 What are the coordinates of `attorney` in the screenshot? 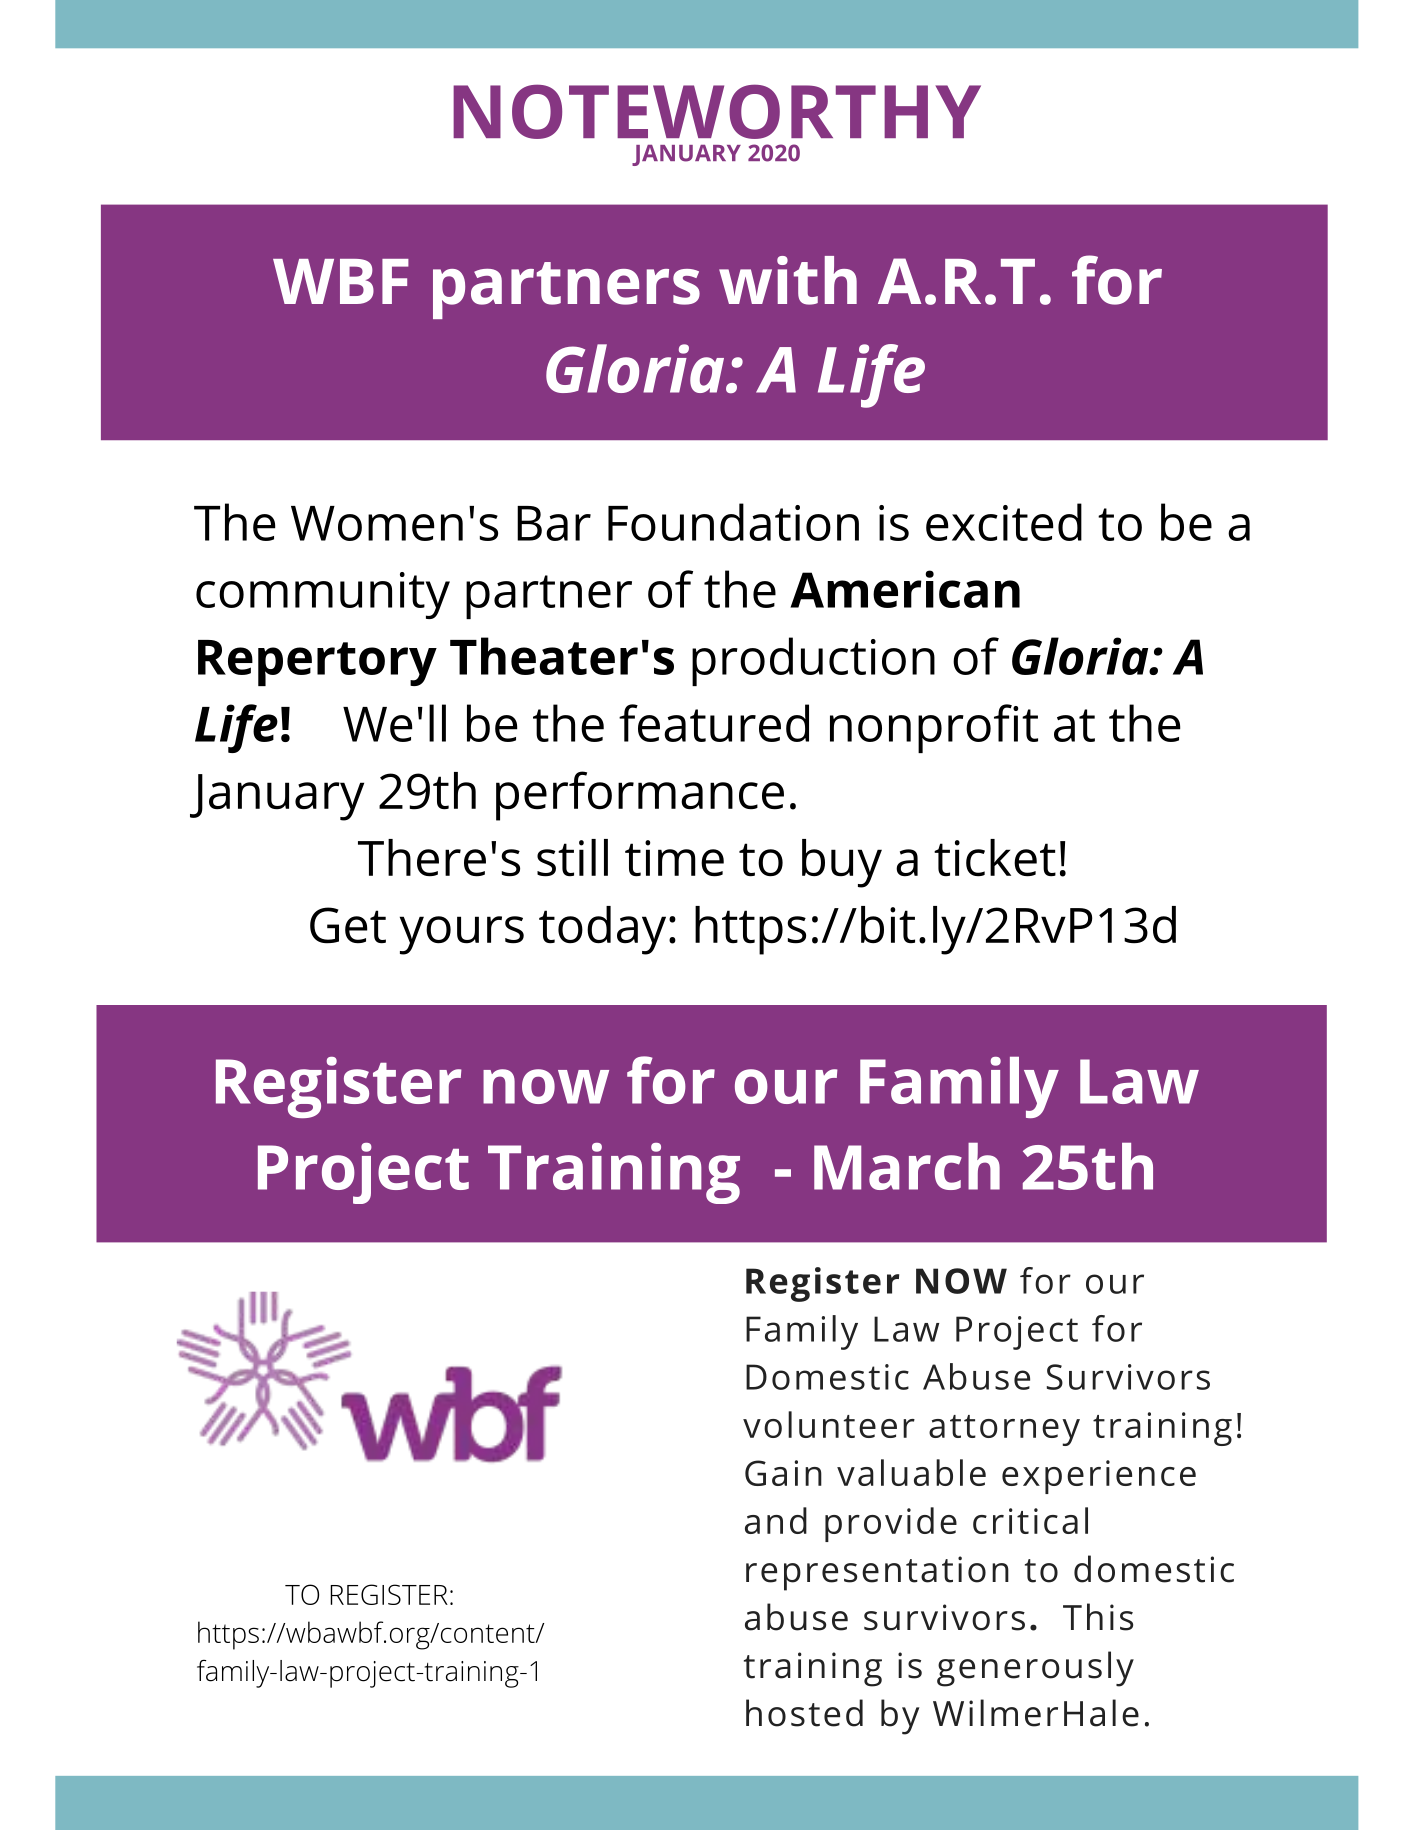 It's located at (1004, 1430).
